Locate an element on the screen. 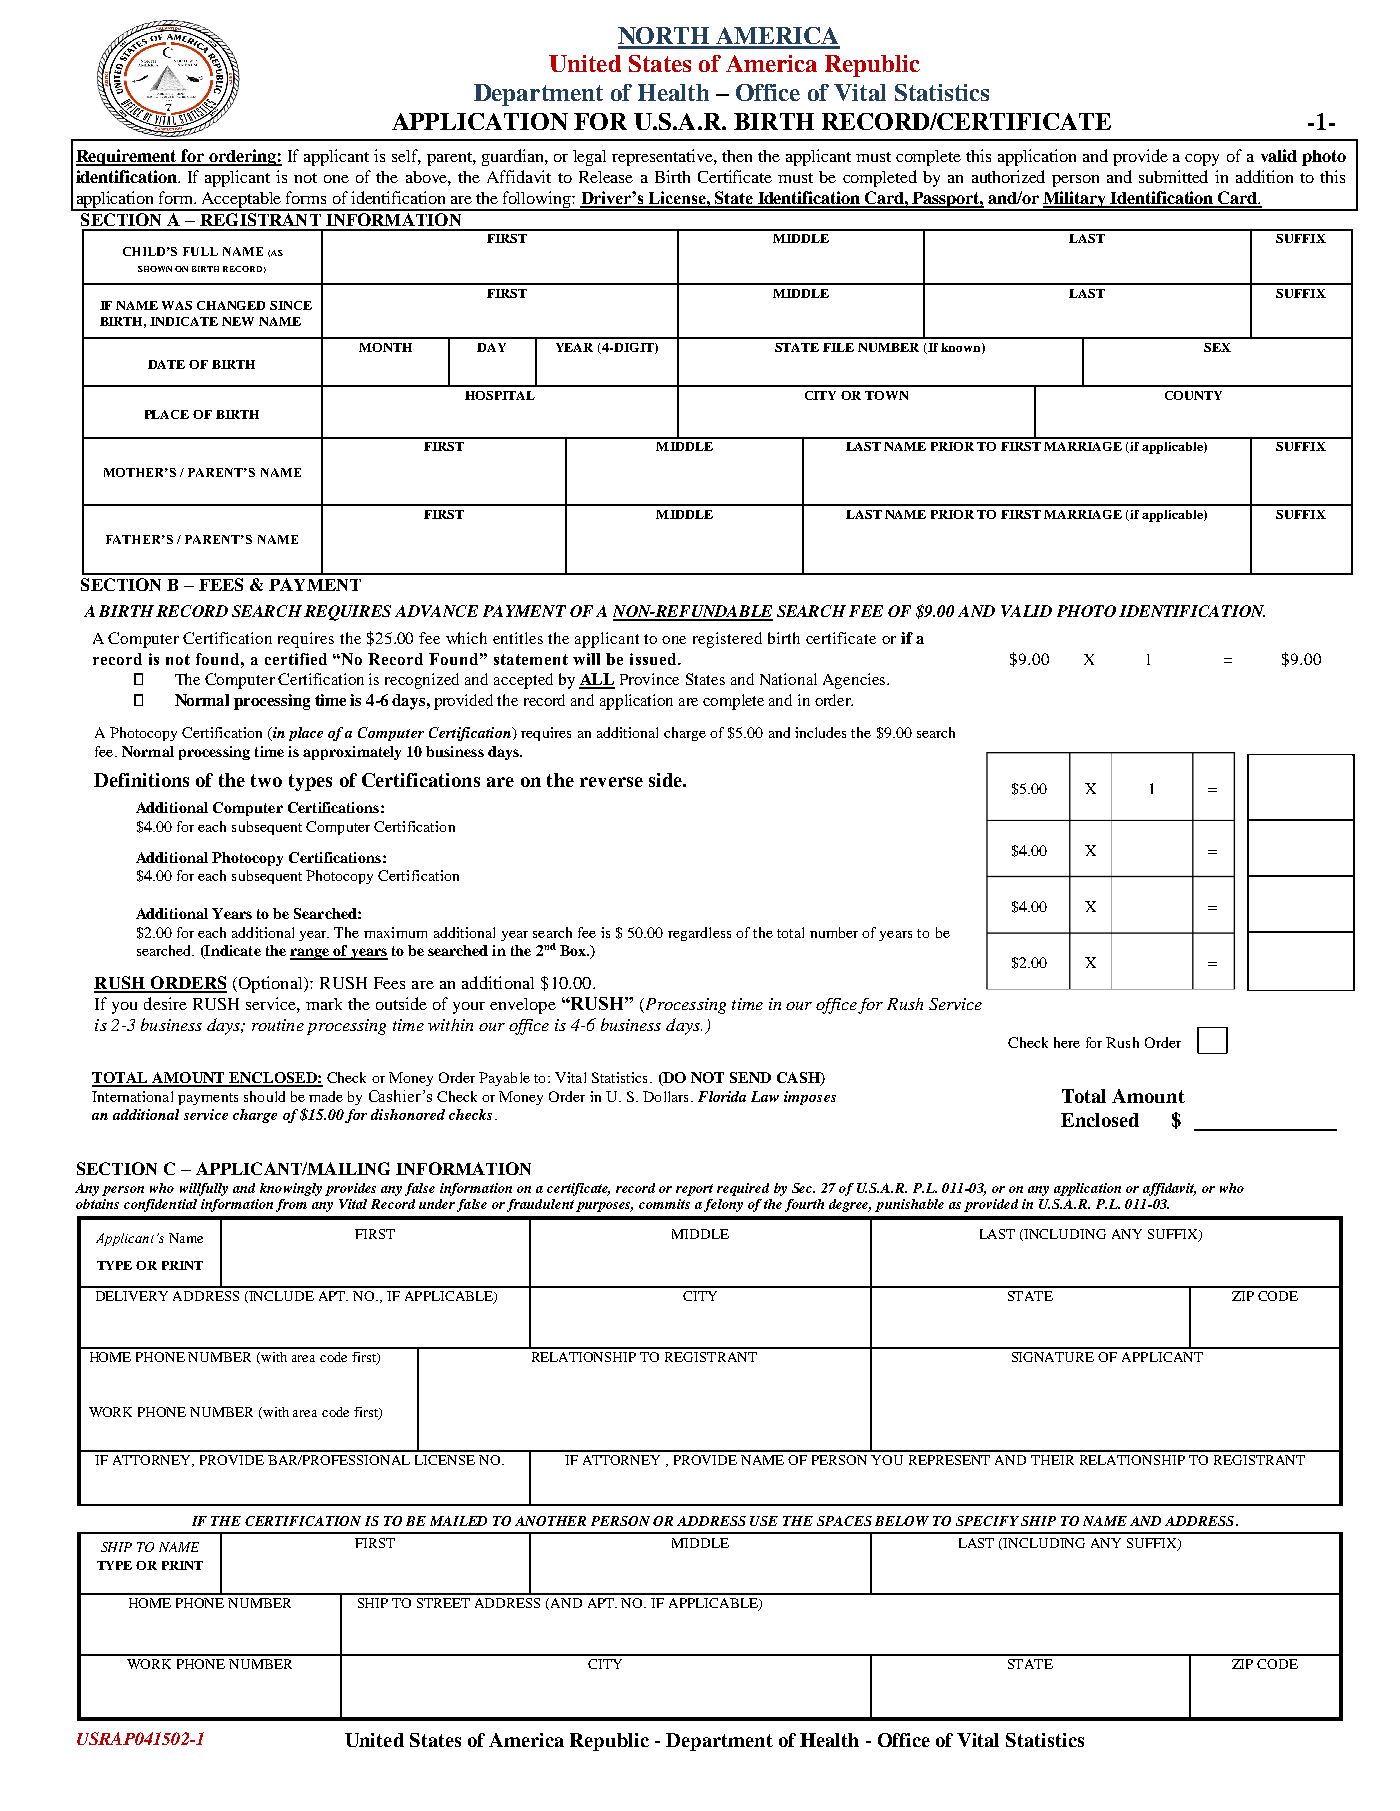  authorized is located at coordinates (1008, 176).
